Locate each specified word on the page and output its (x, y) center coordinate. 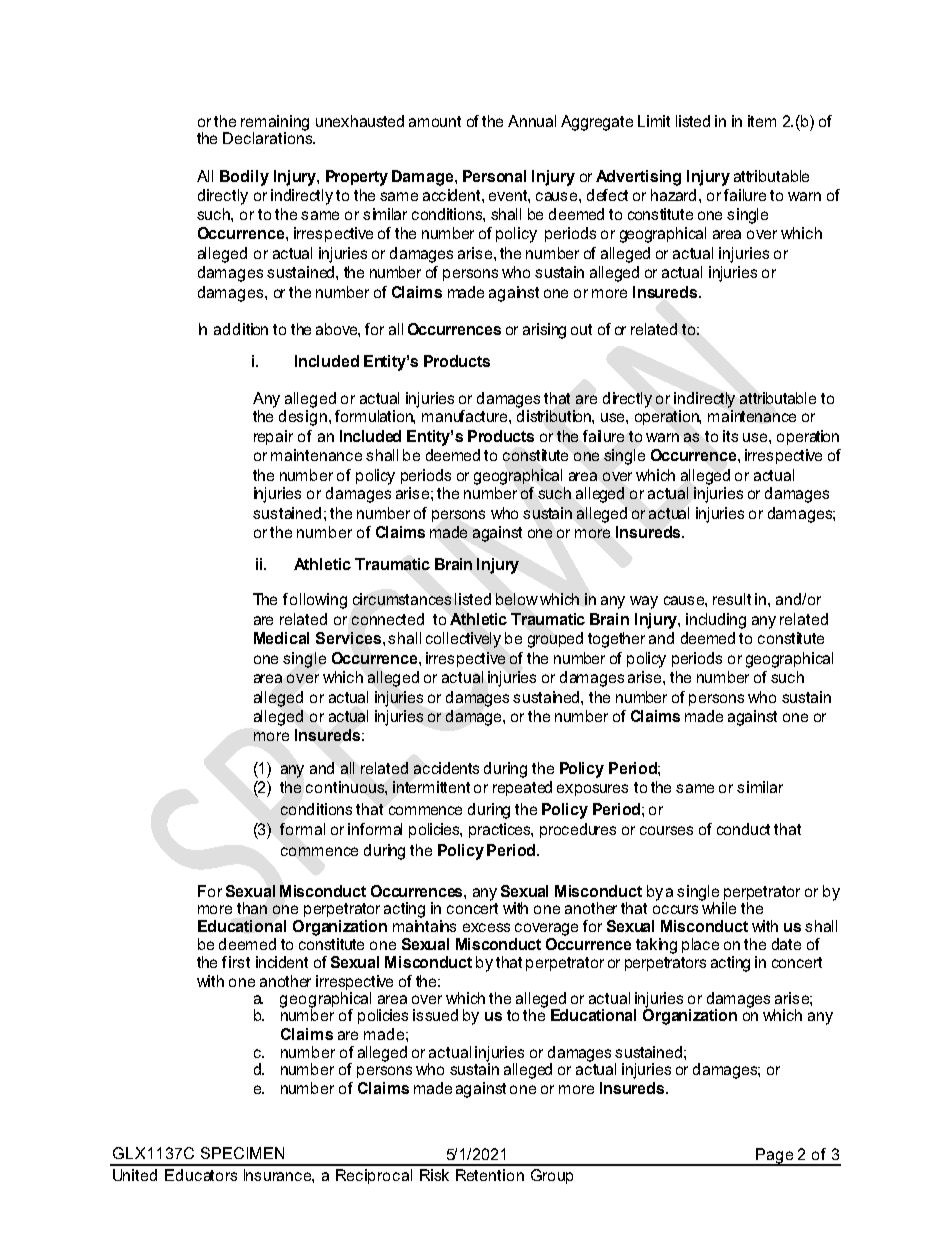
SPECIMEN (242, 1153)
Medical (281, 638)
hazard (675, 195)
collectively (463, 640)
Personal (494, 176)
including (716, 621)
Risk (434, 1175)
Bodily (244, 178)
